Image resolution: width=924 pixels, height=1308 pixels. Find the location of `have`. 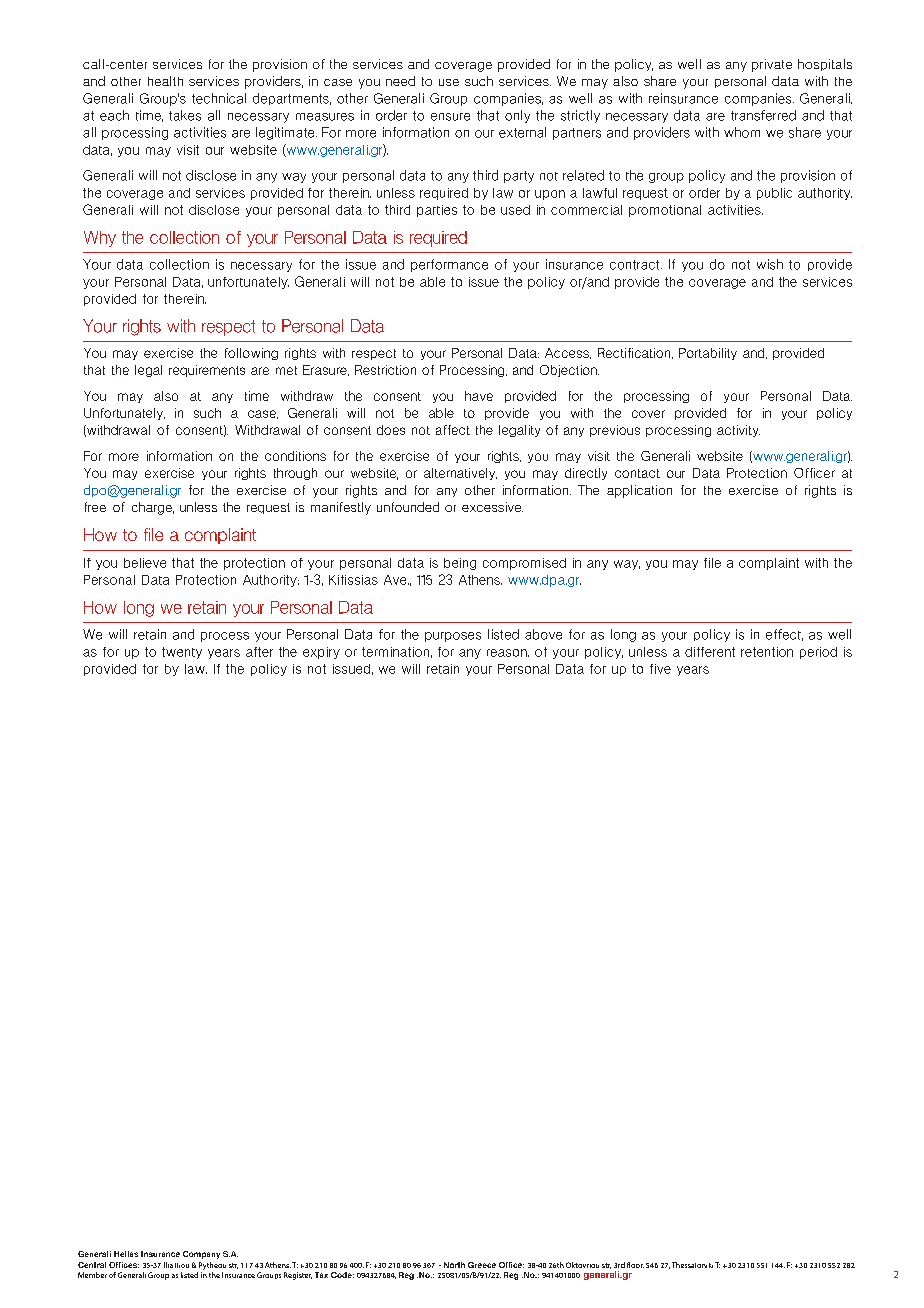

have is located at coordinates (479, 396).
